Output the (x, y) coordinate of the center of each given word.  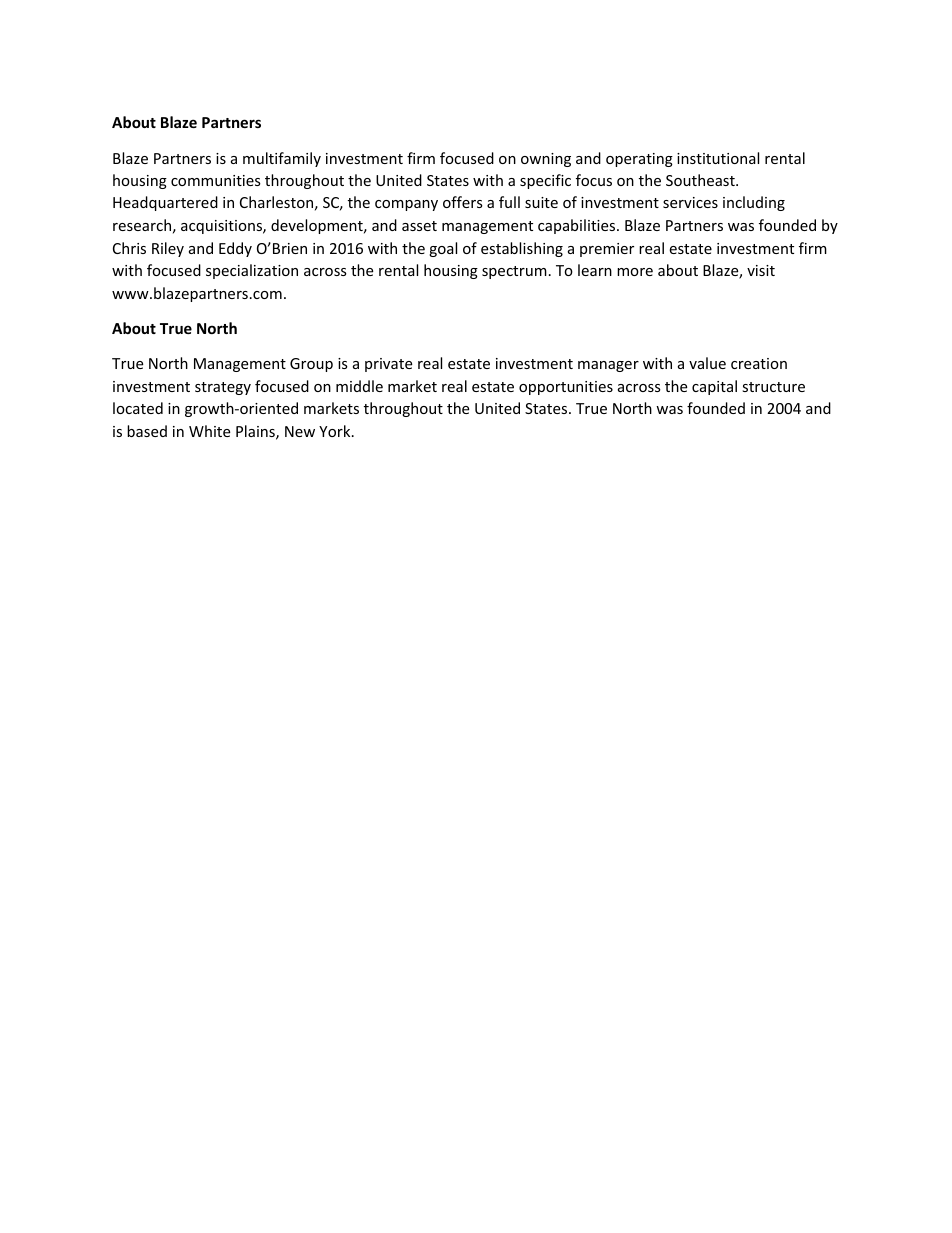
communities (216, 180)
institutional (718, 158)
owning (546, 160)
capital (714, 387)
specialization (252, 271)
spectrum (514, 272)
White (209, 431)
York (336, 431)
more (635, 272)
